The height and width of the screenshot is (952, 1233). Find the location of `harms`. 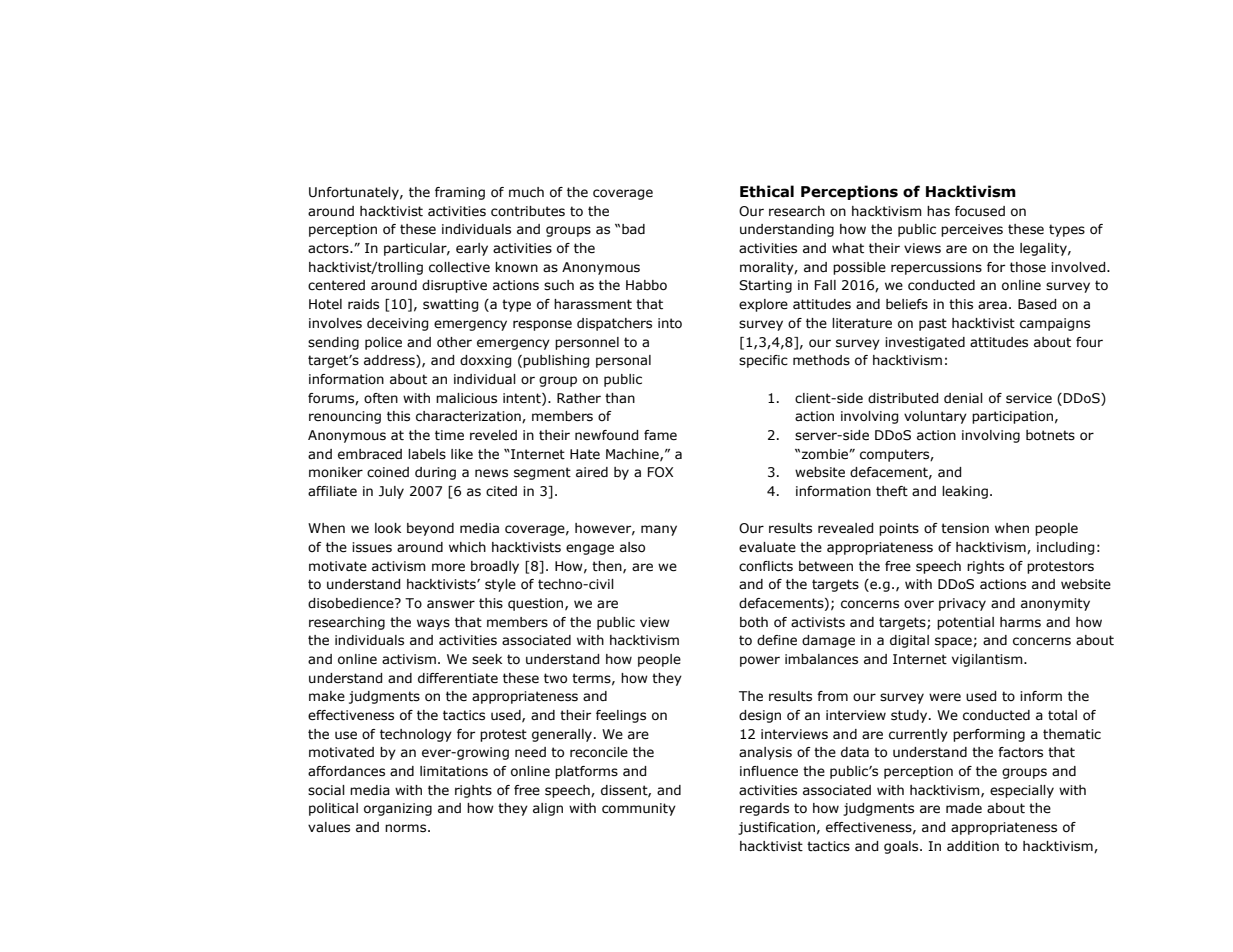

harms is located at coordinates (1020, 622).
